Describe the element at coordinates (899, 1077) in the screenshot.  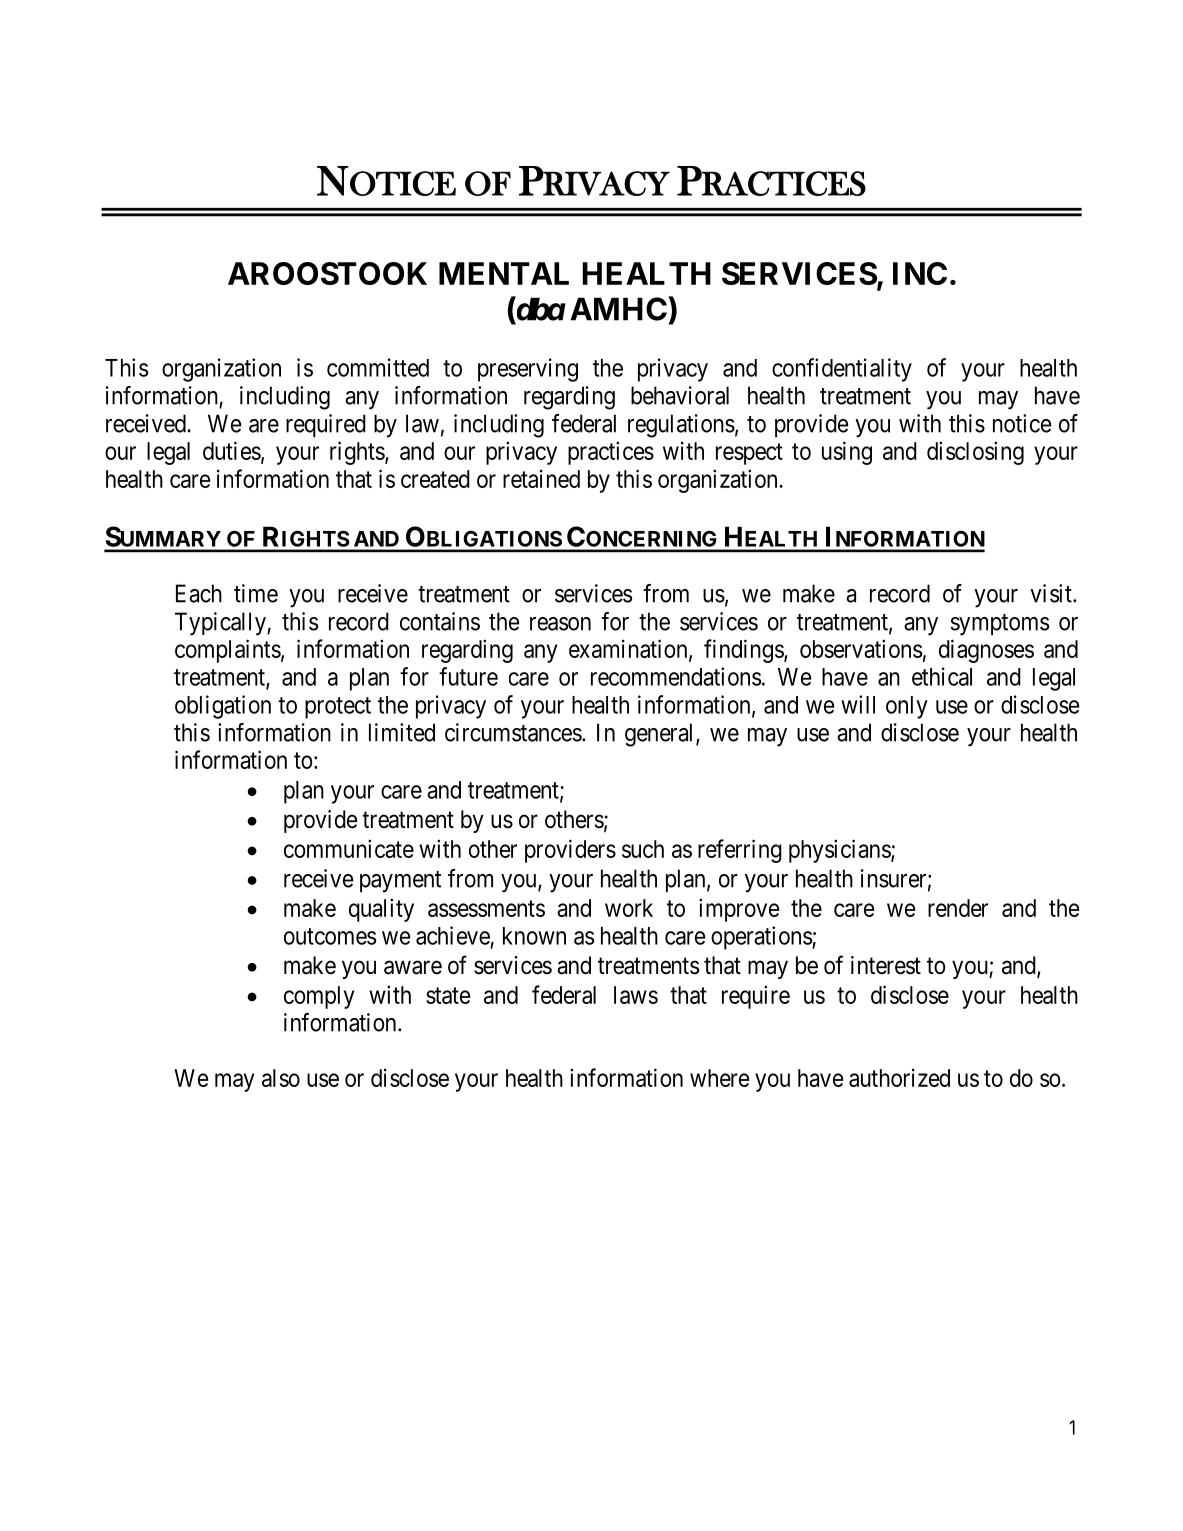
I see `authorized` at that location.
